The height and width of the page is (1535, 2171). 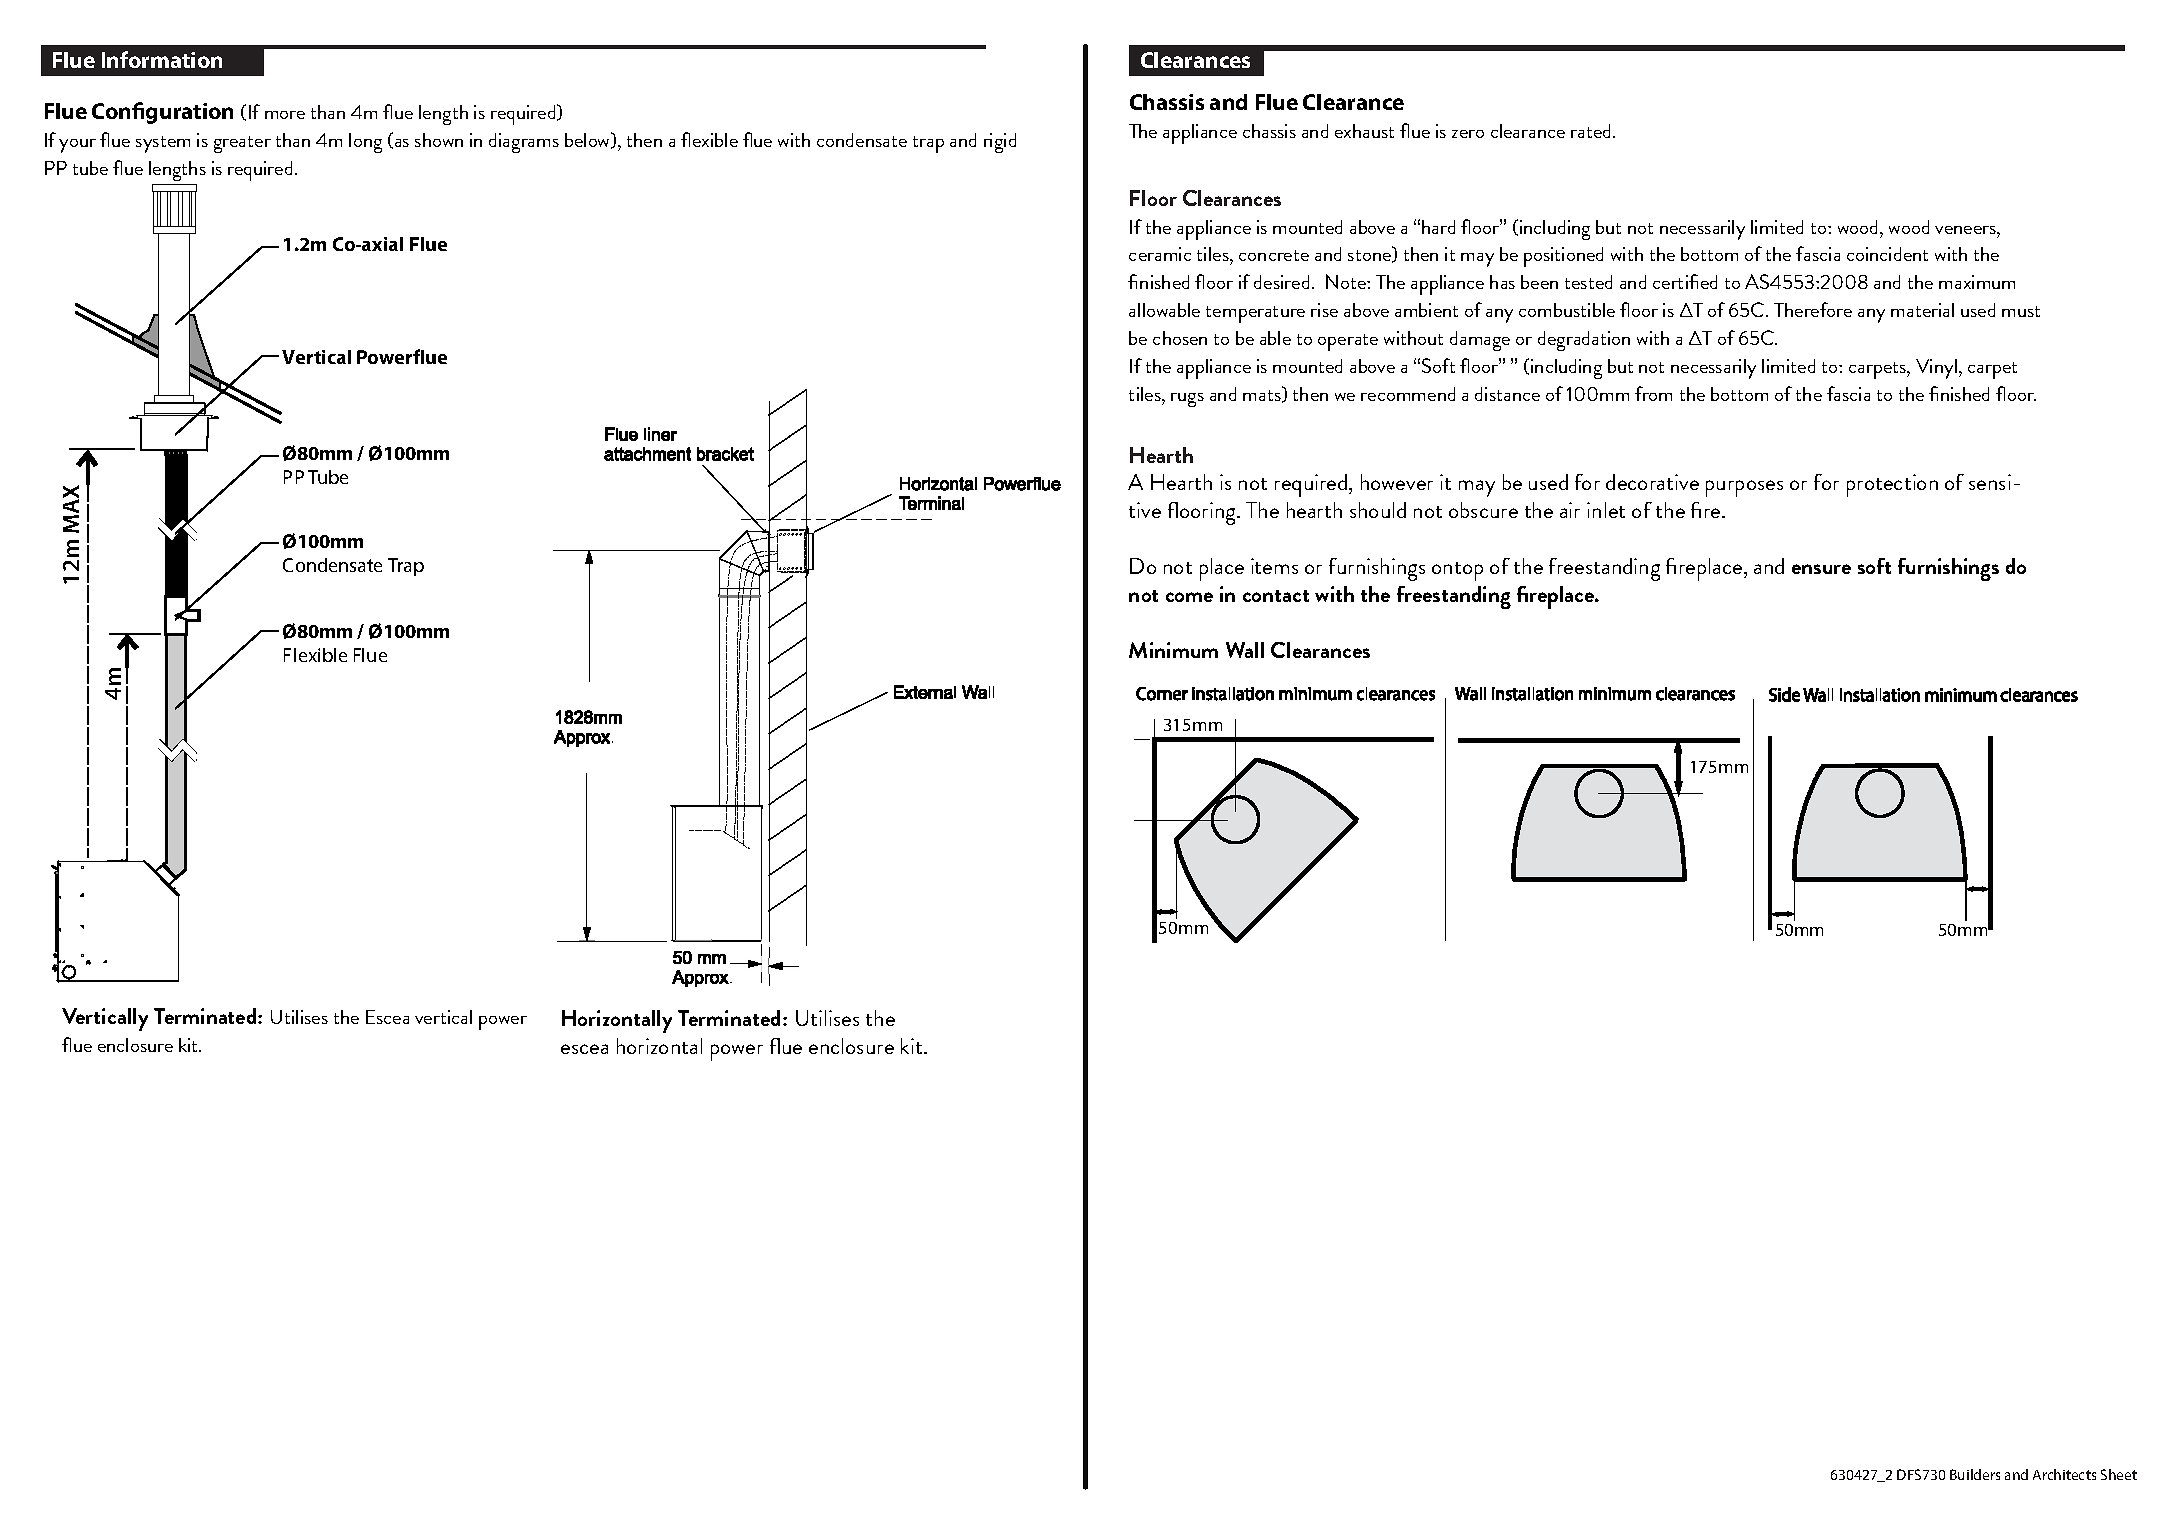 I want to click on rigid, so click(x=1000, y=143).
